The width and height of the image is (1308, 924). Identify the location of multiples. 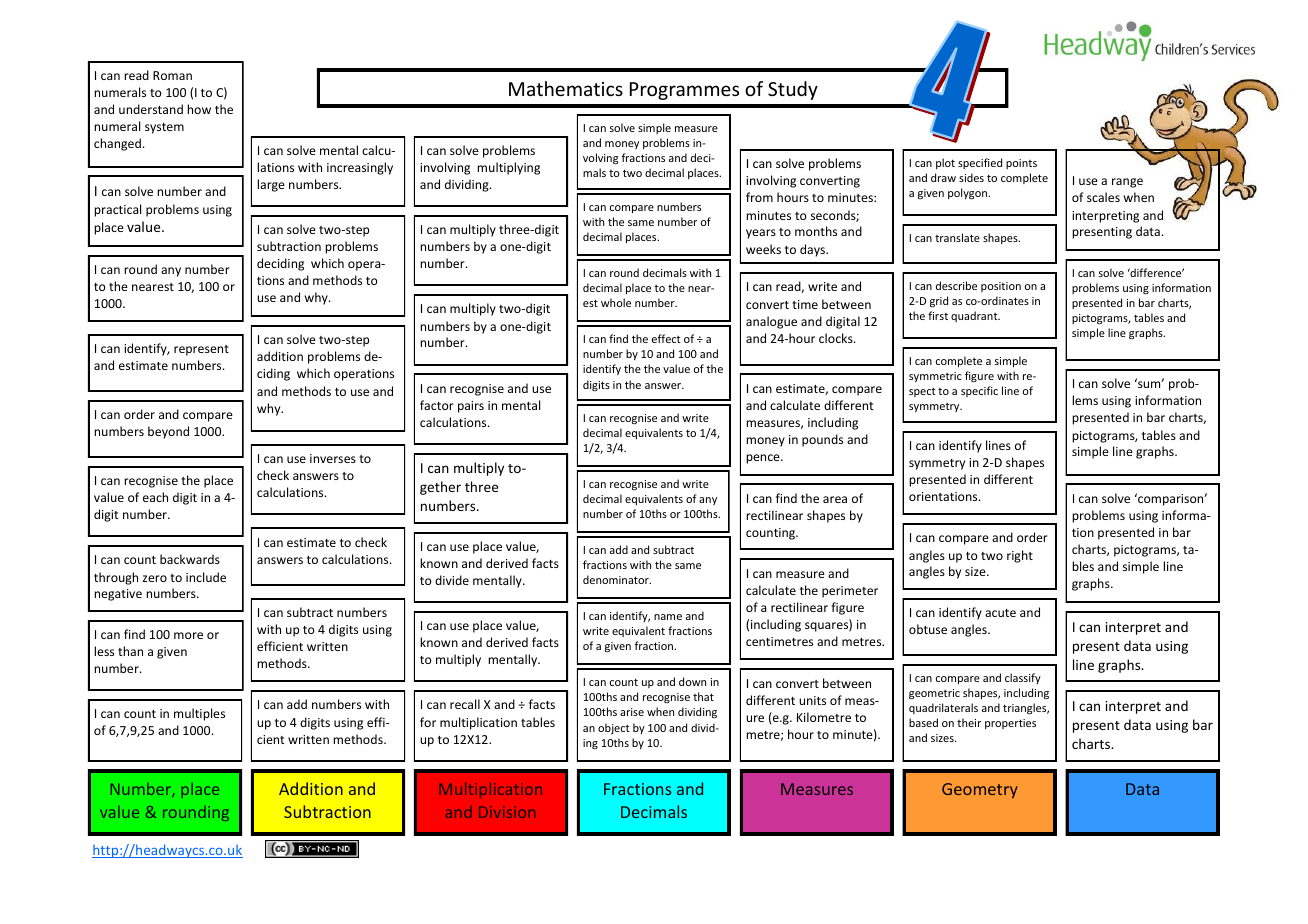
(199, 714).
